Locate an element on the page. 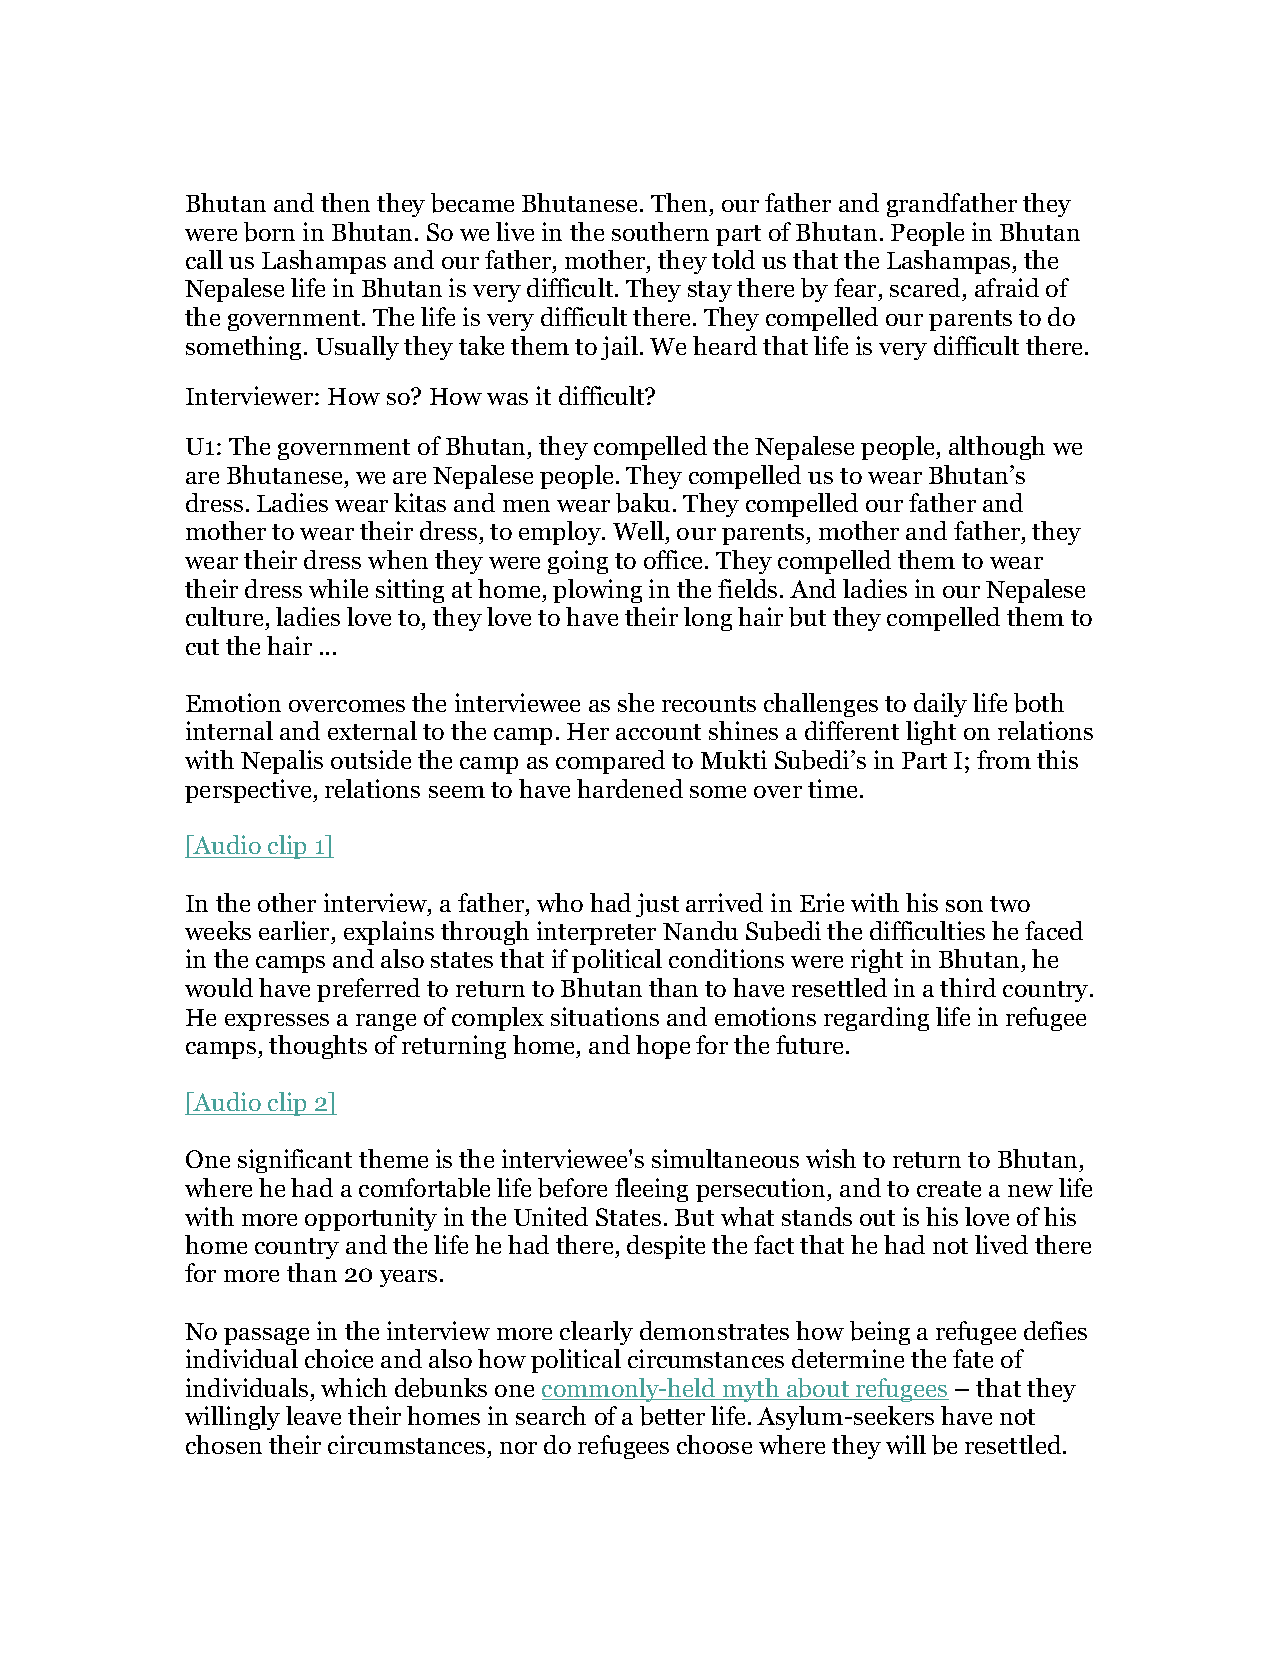 Image resolution: width=1281 pixels, height=1657 pixels. leave is located at coordinates (313, 1415).
